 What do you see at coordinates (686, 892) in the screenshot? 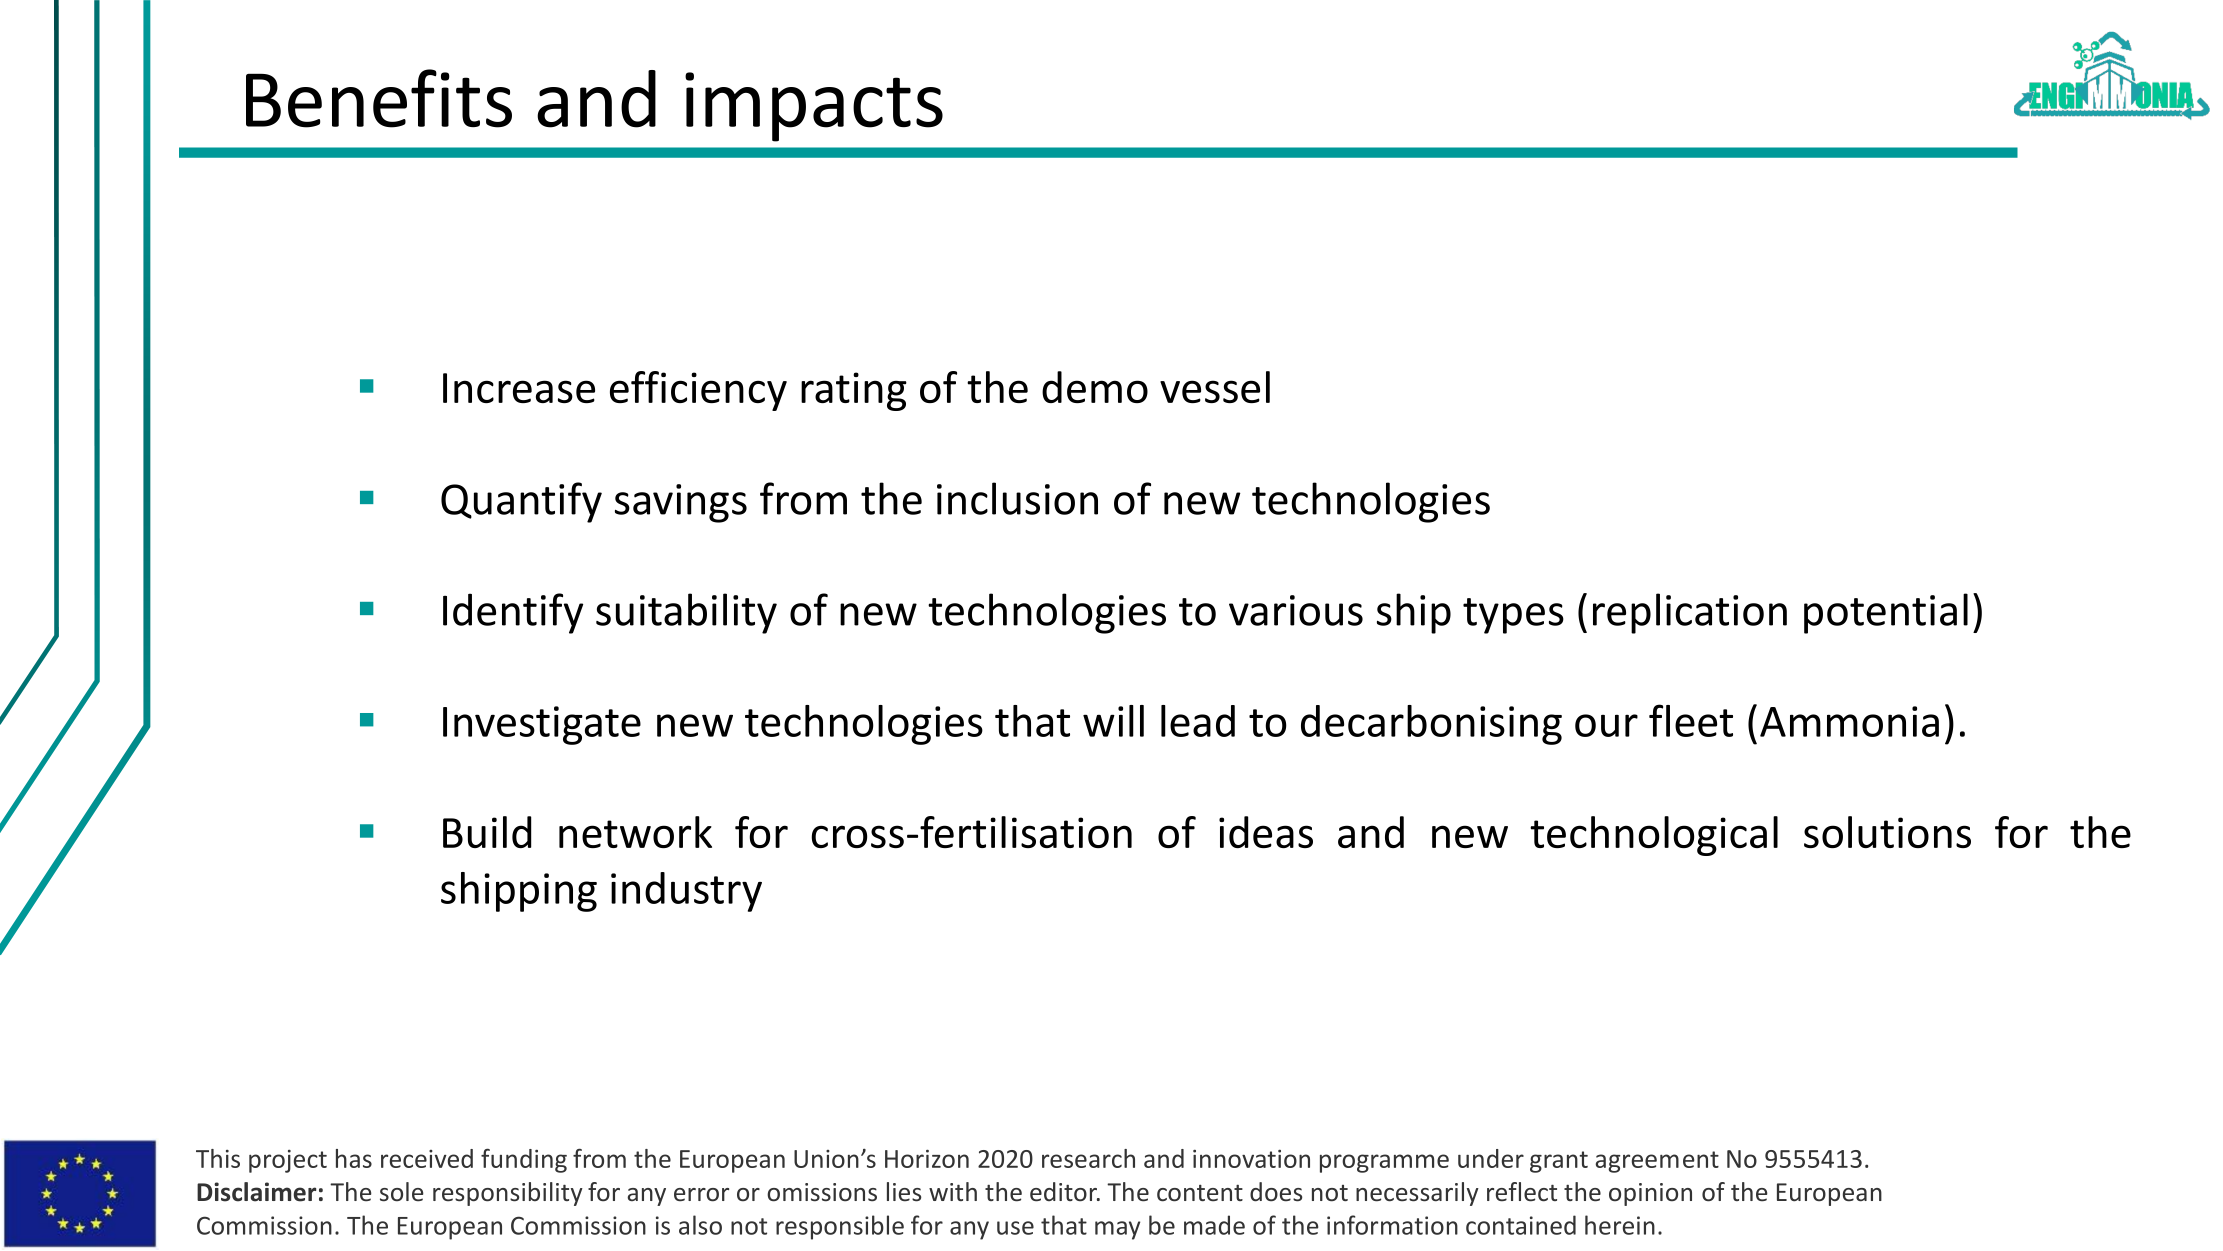
I see `industry` at bounding box center [686, 892].
